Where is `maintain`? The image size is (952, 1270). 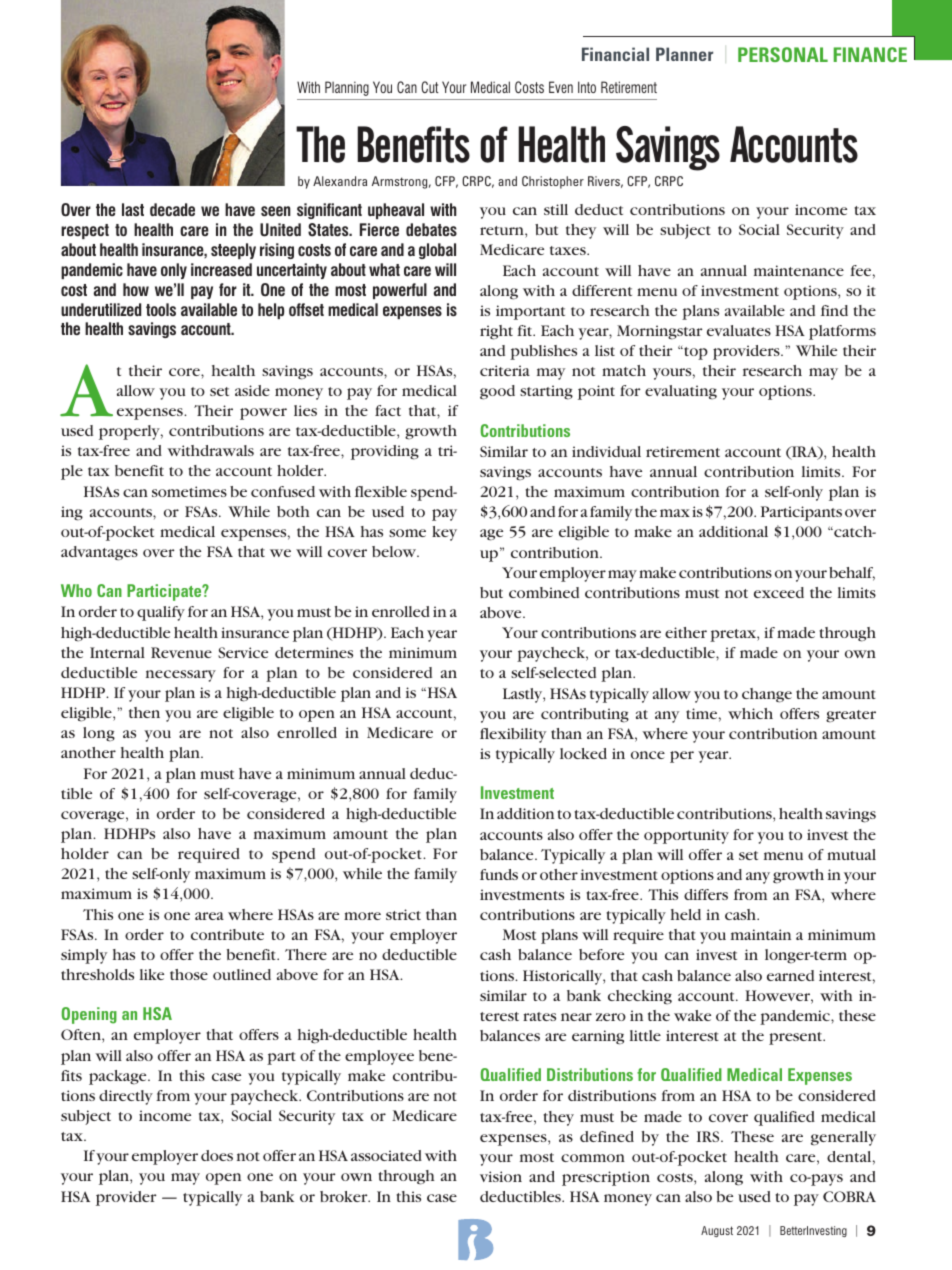
maintain is located at coordinates (761, 934).
